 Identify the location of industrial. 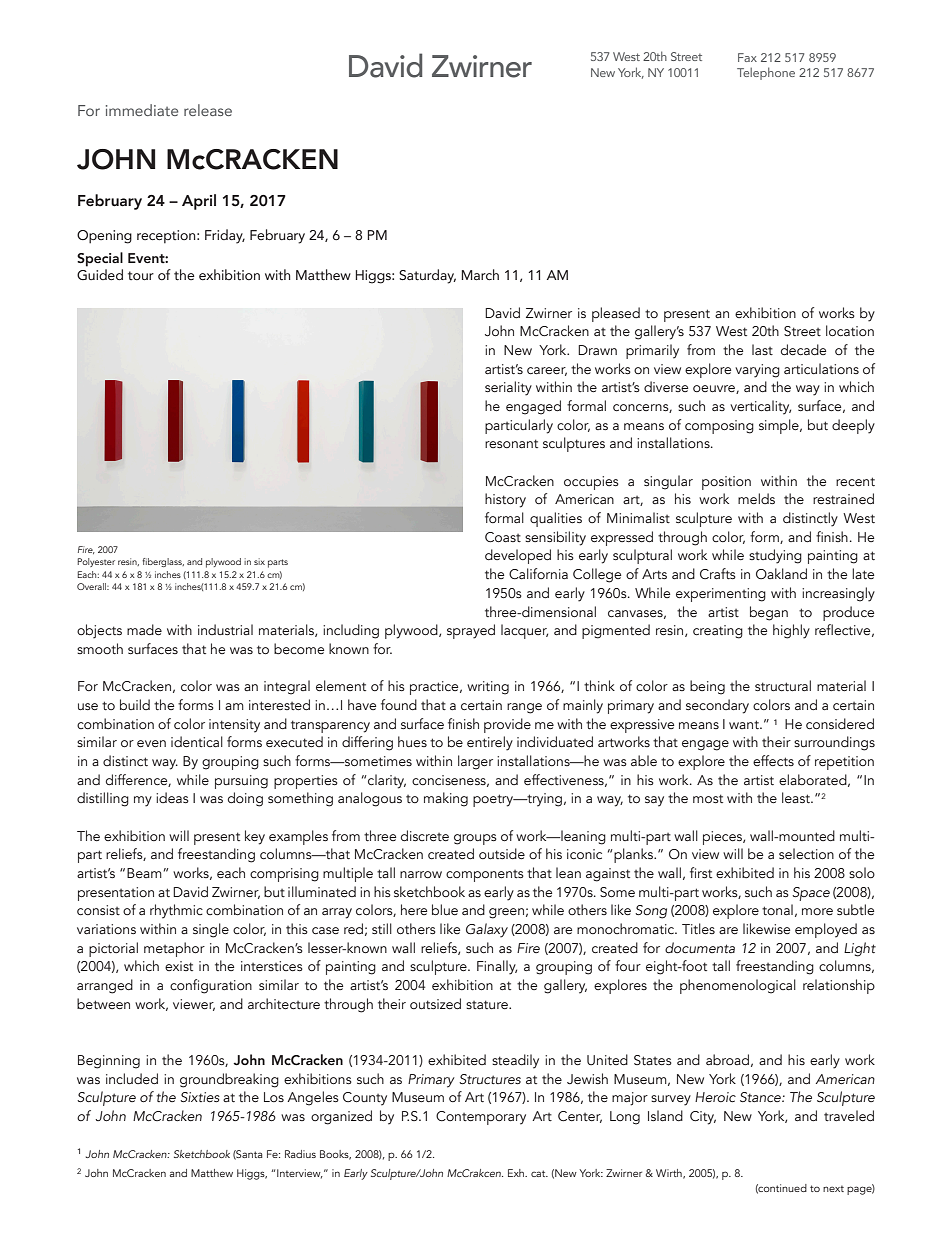
(225, 629).
